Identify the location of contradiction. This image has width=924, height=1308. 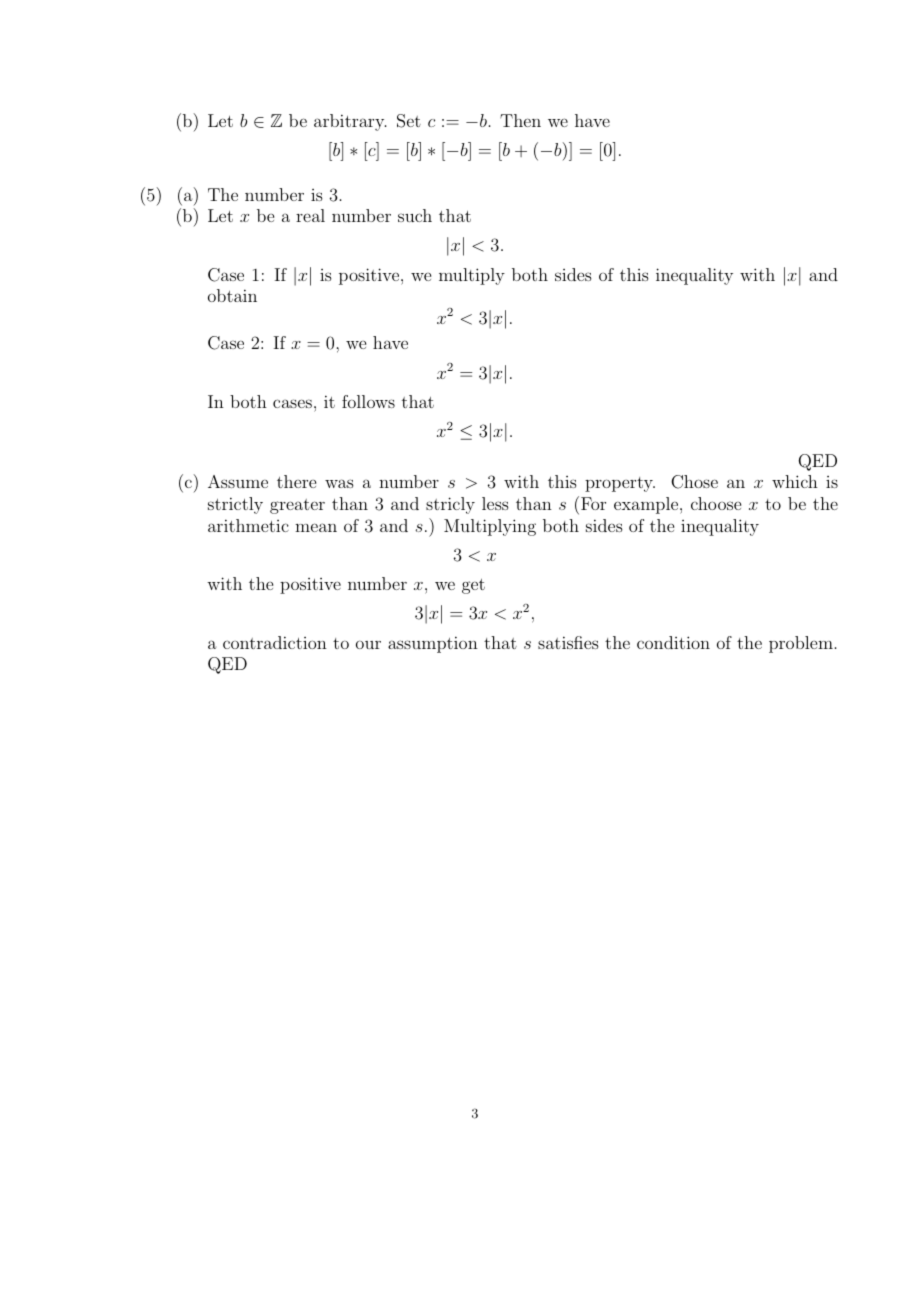
(275, 642).
